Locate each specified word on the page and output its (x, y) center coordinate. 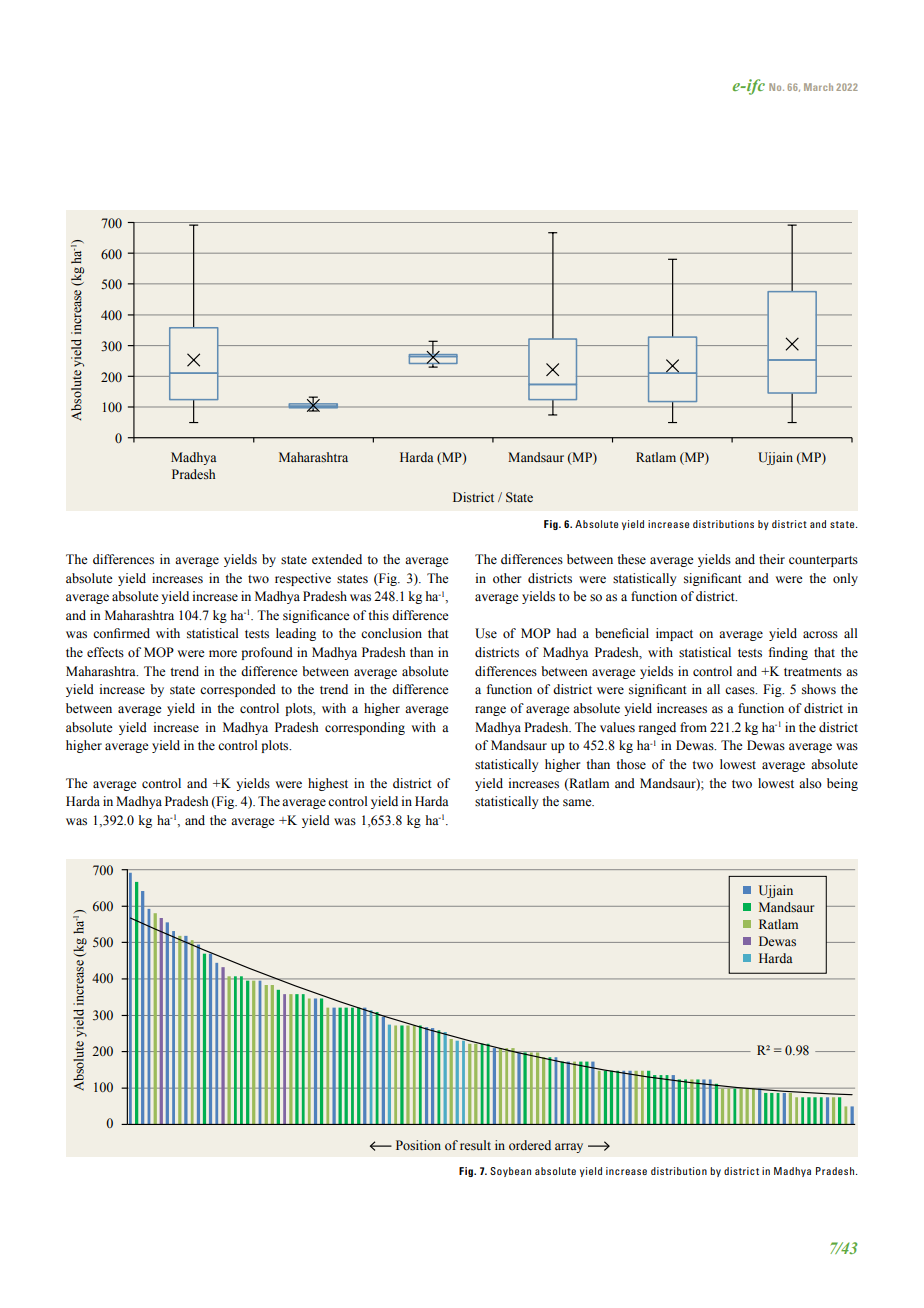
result (475, 1145)
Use (486, 633)
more (223, 653)
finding (788, 653)
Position (418, 1145)
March (818, 87)
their (772, 559)
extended (337, 559)
